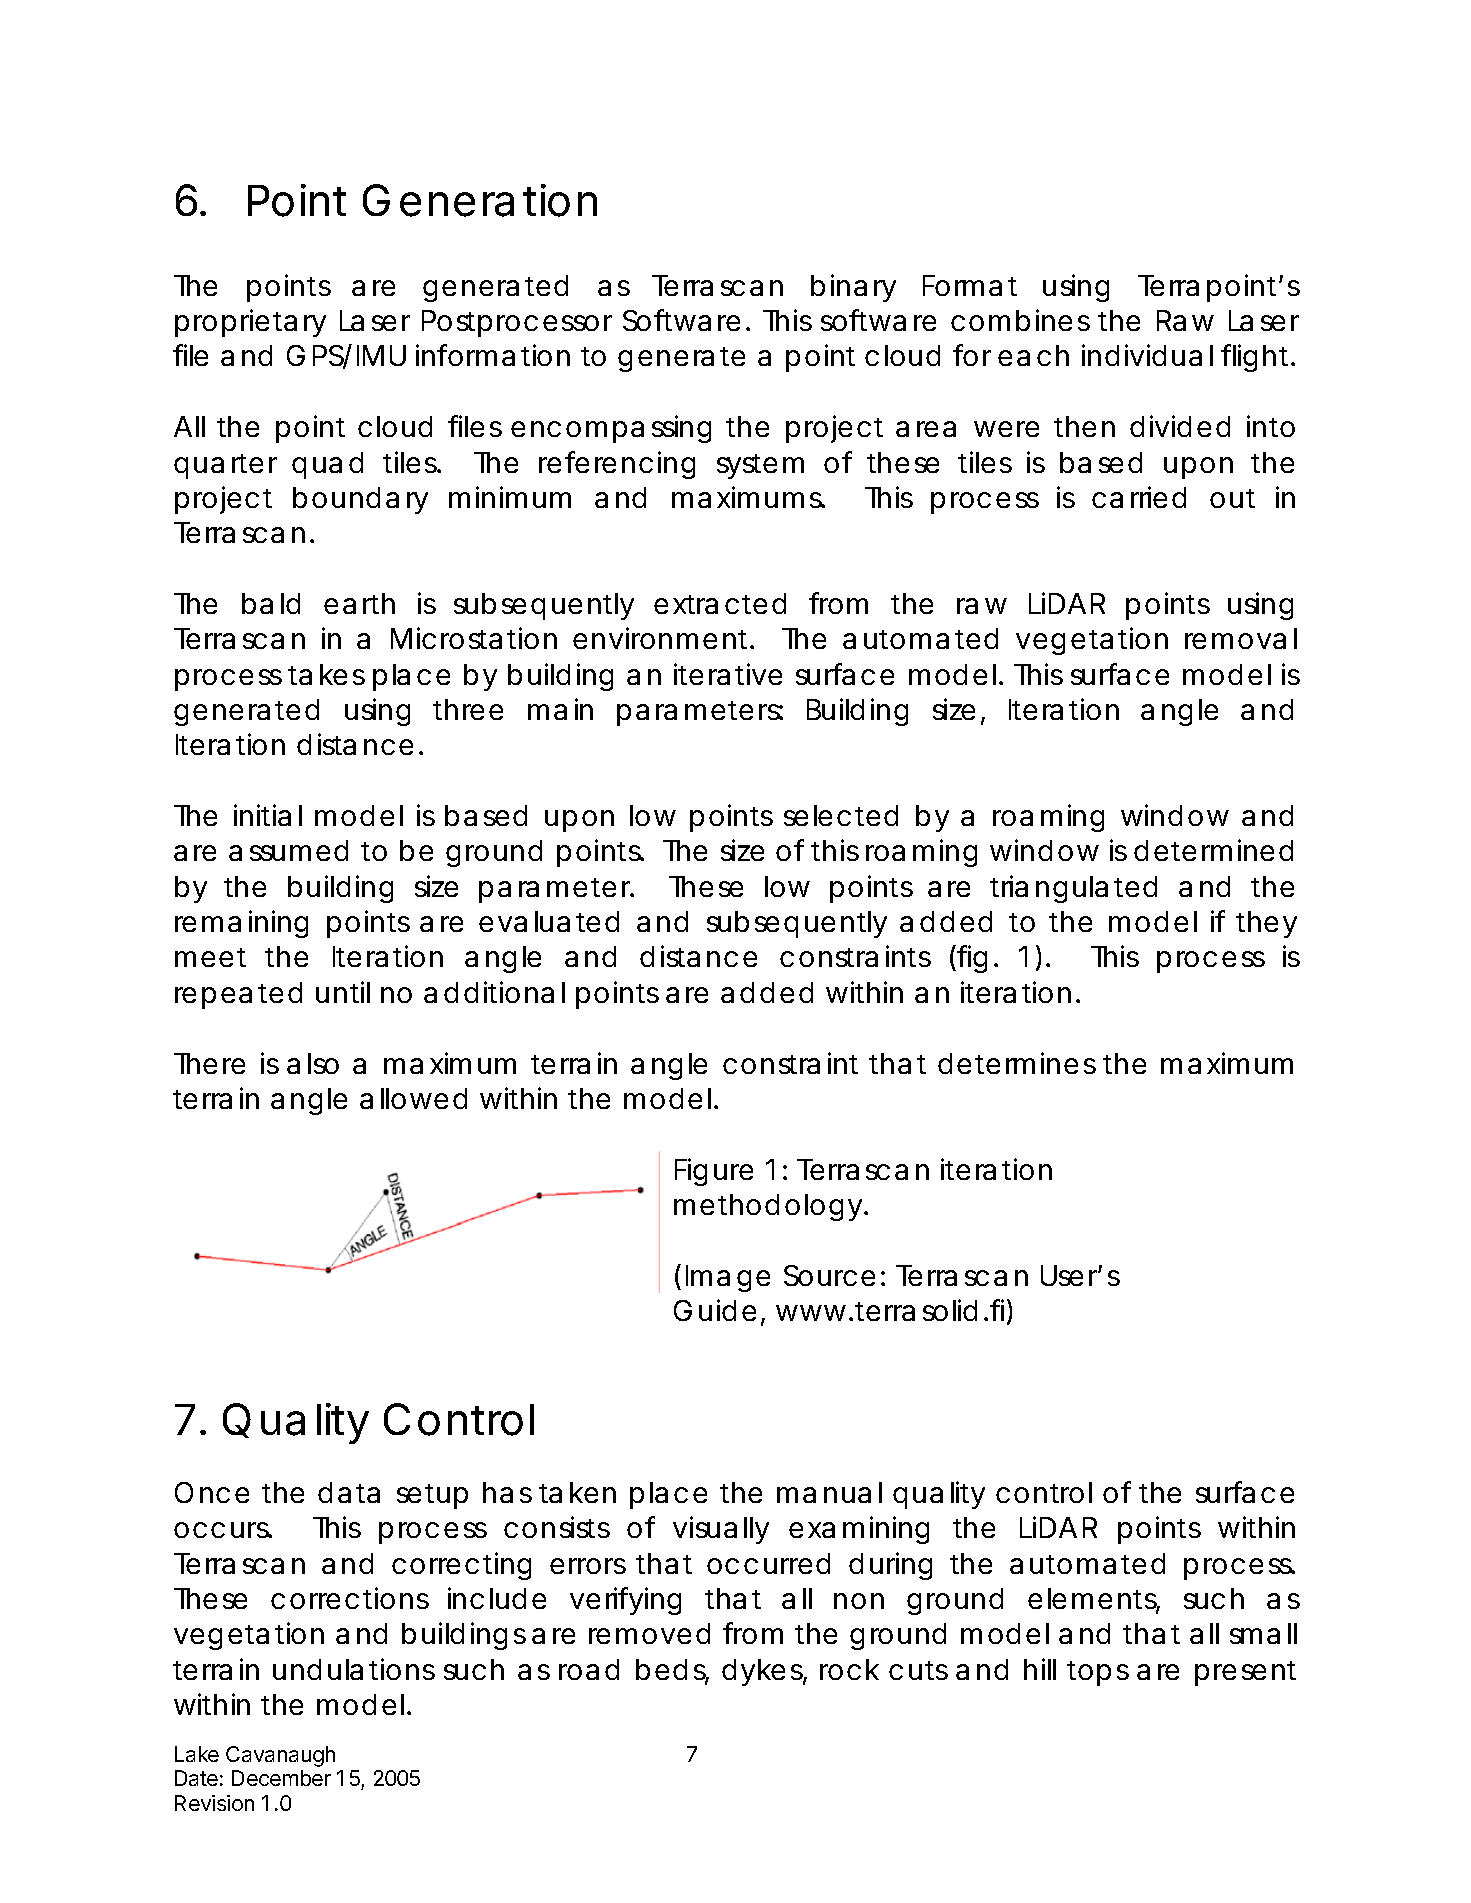 This screenshot has height=1903, width=1471. I want to click on allowed, so click(413, 1098).
